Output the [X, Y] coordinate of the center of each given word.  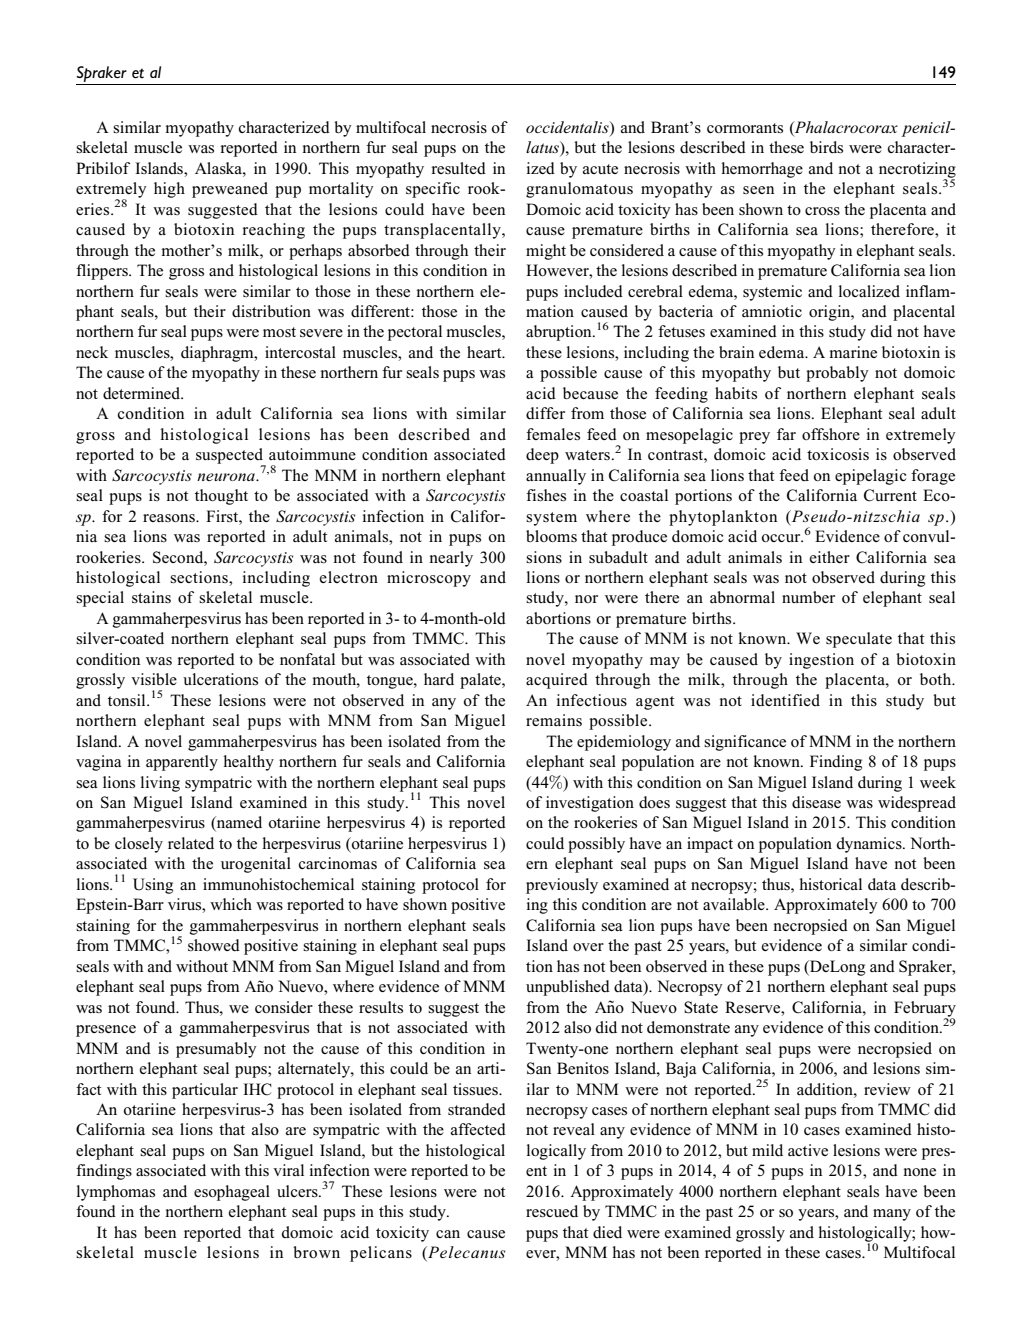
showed [214, 945]
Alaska [219, 168]
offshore [831, 434]
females [553, 434]
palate [481, 681]
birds [826, 147]
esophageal [232, 1193]
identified [785, 700]
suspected [231, 457]
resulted [459, 168]
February [925, 1010]
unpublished [568, 988]
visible [154, 679]
